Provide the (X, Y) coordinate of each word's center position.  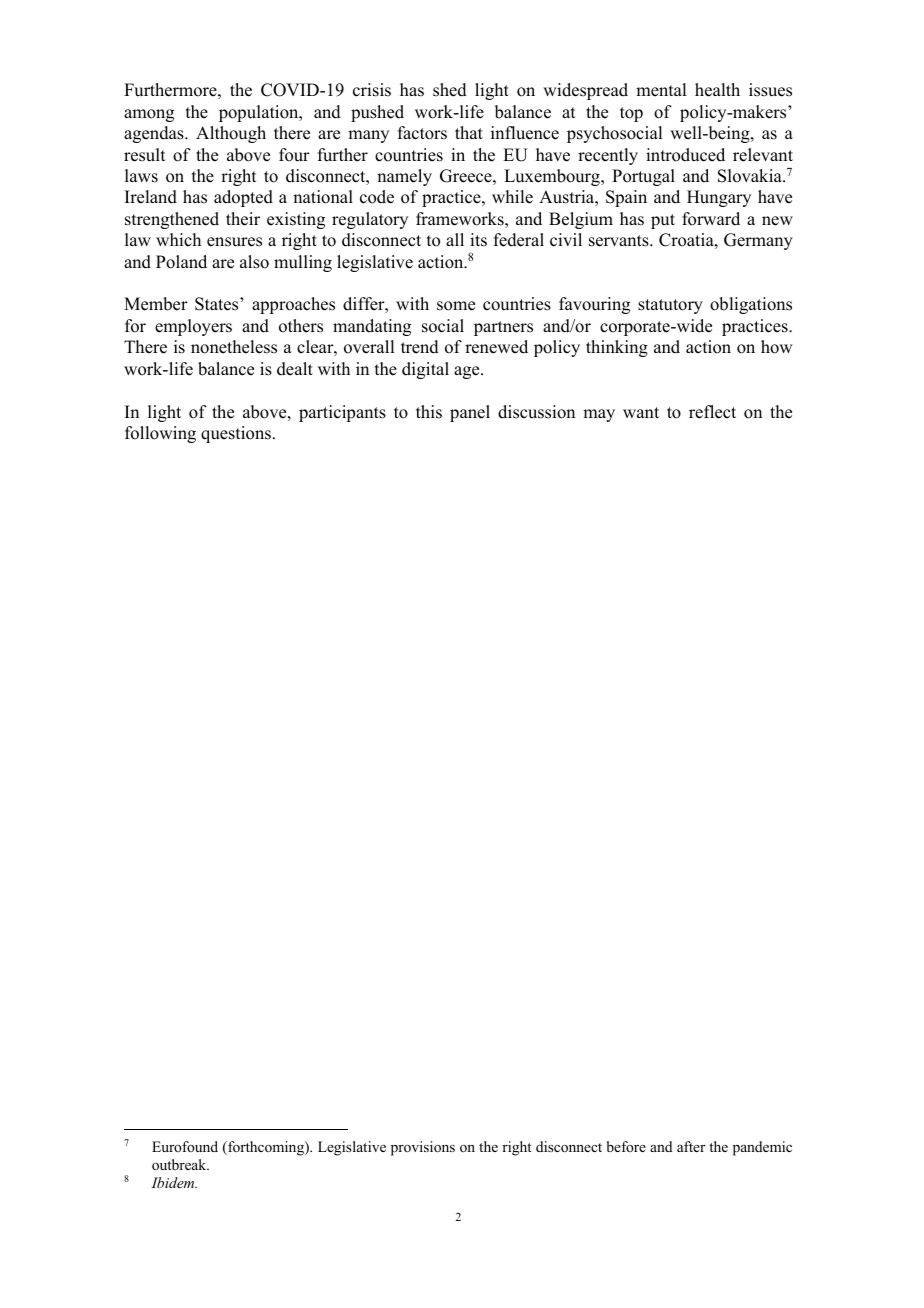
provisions (423, 1148)
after (691, 1146)
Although (231, 134)
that (469, 132)
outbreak (180, 1164)
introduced (685, 155)
